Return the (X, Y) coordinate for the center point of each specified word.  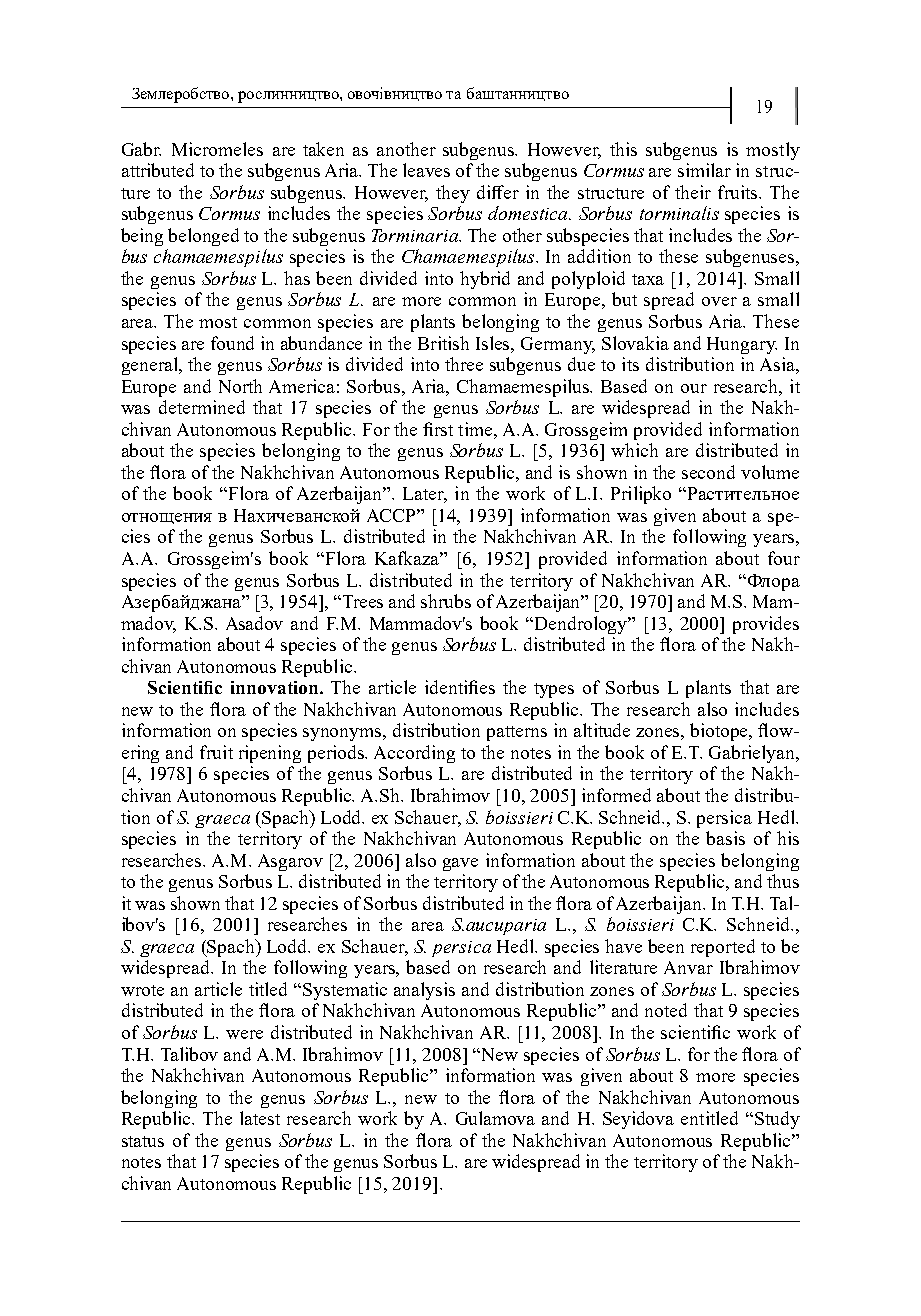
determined (202, 407)
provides (766, 625)
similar (704, 170)
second (708, 472)
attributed (158, 170)
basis (725, 838)
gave (460, 864)
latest (260, 1118)
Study (777, 1120)
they (453, 194)
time (476, 429)
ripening (270, 754)
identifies (460, 687)
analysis (424, 991)
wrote (142, 990)
